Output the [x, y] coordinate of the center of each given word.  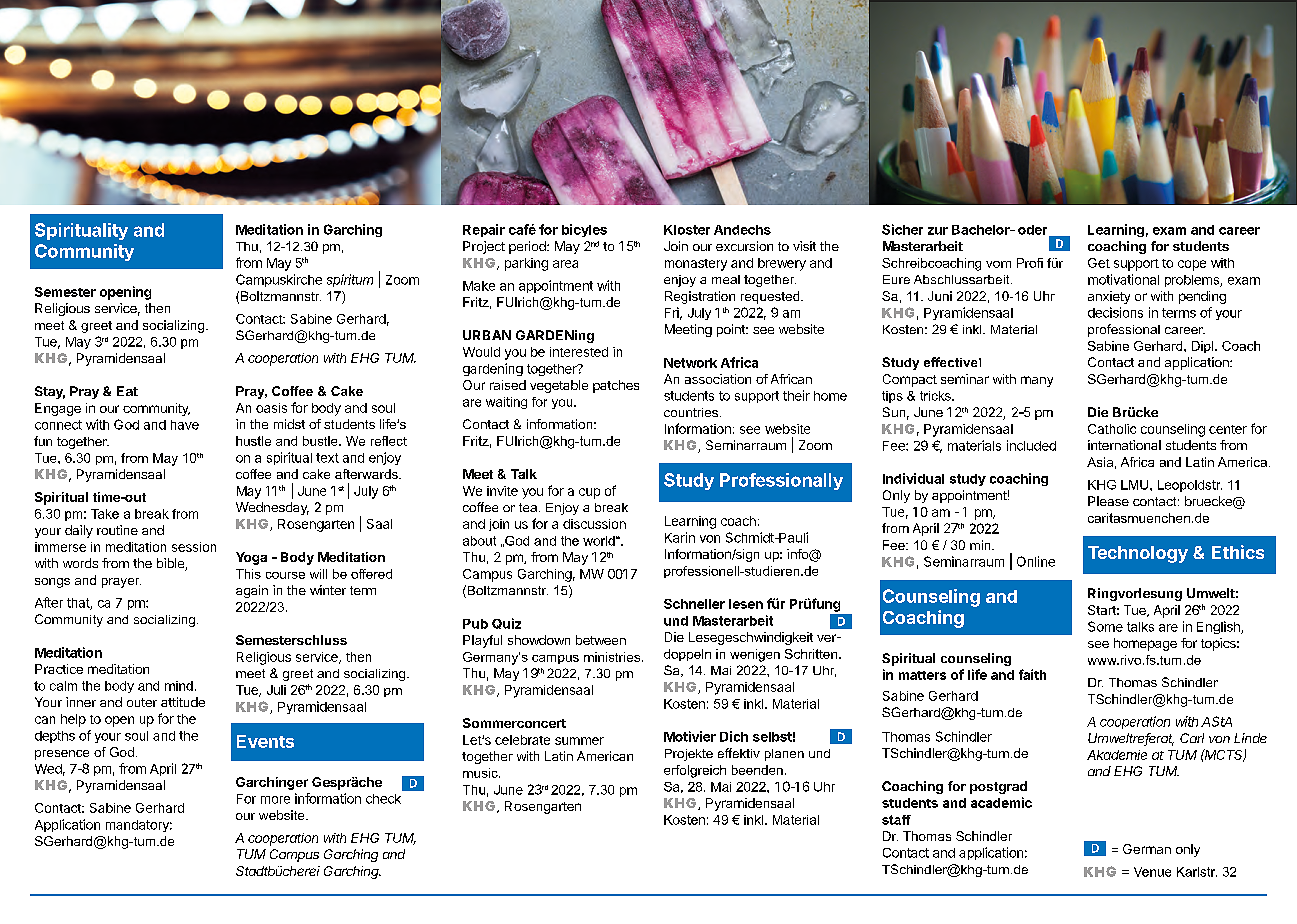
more [275, 800]
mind [179, 686]
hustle [253, 441]
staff [896, 820]
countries [692, 412]
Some [1105, 626]
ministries [612, 657]
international [1124, 445]
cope [1192, 265]
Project [484, 247]
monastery [696, 265]
